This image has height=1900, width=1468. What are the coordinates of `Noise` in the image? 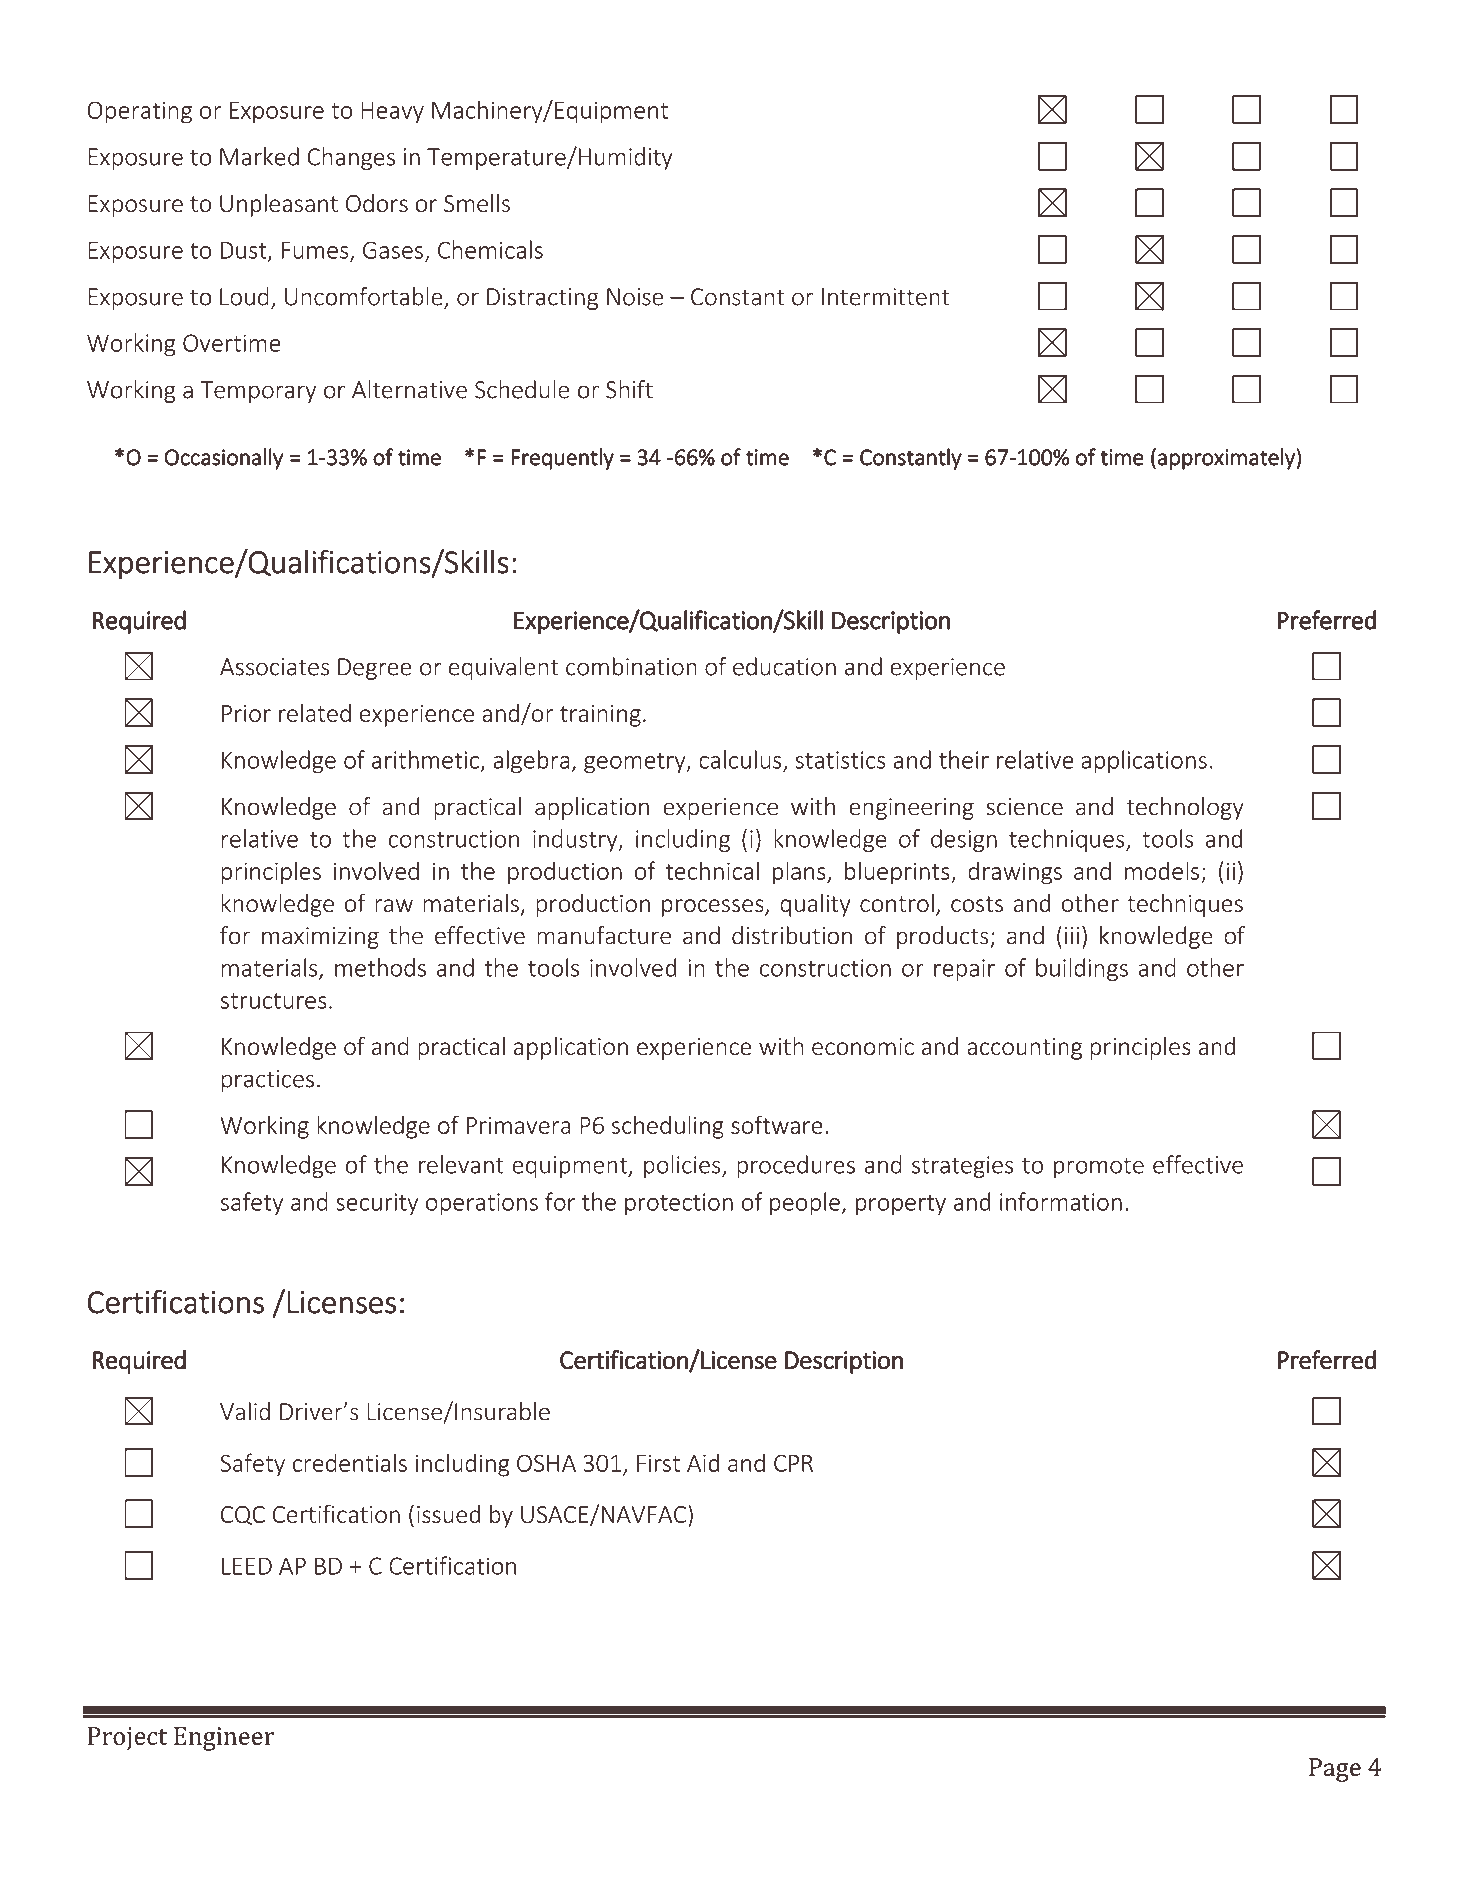 It's located at (635, 297).
